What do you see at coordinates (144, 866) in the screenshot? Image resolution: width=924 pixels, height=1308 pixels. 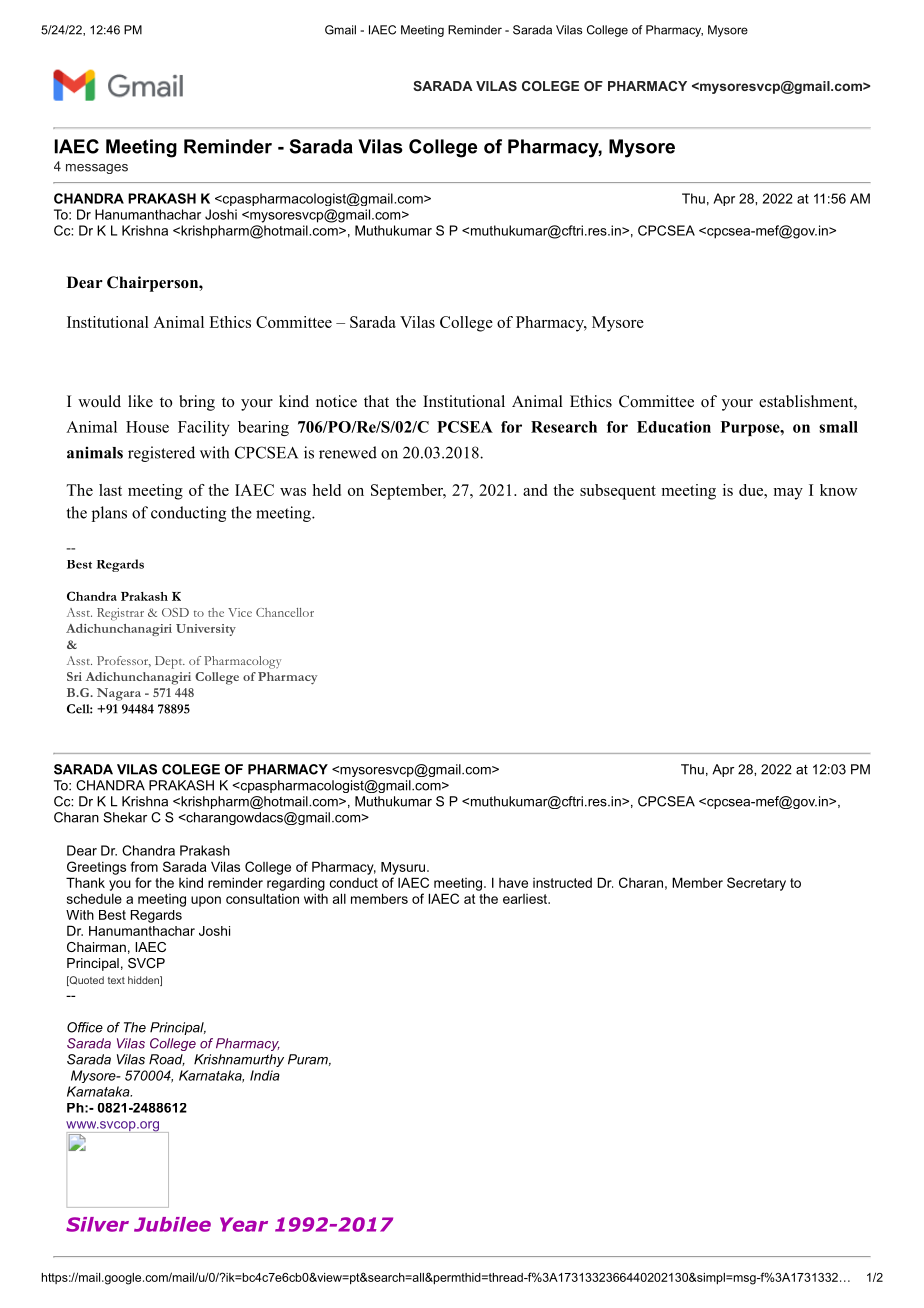 I see `from` at bounding box center [144, 866].
